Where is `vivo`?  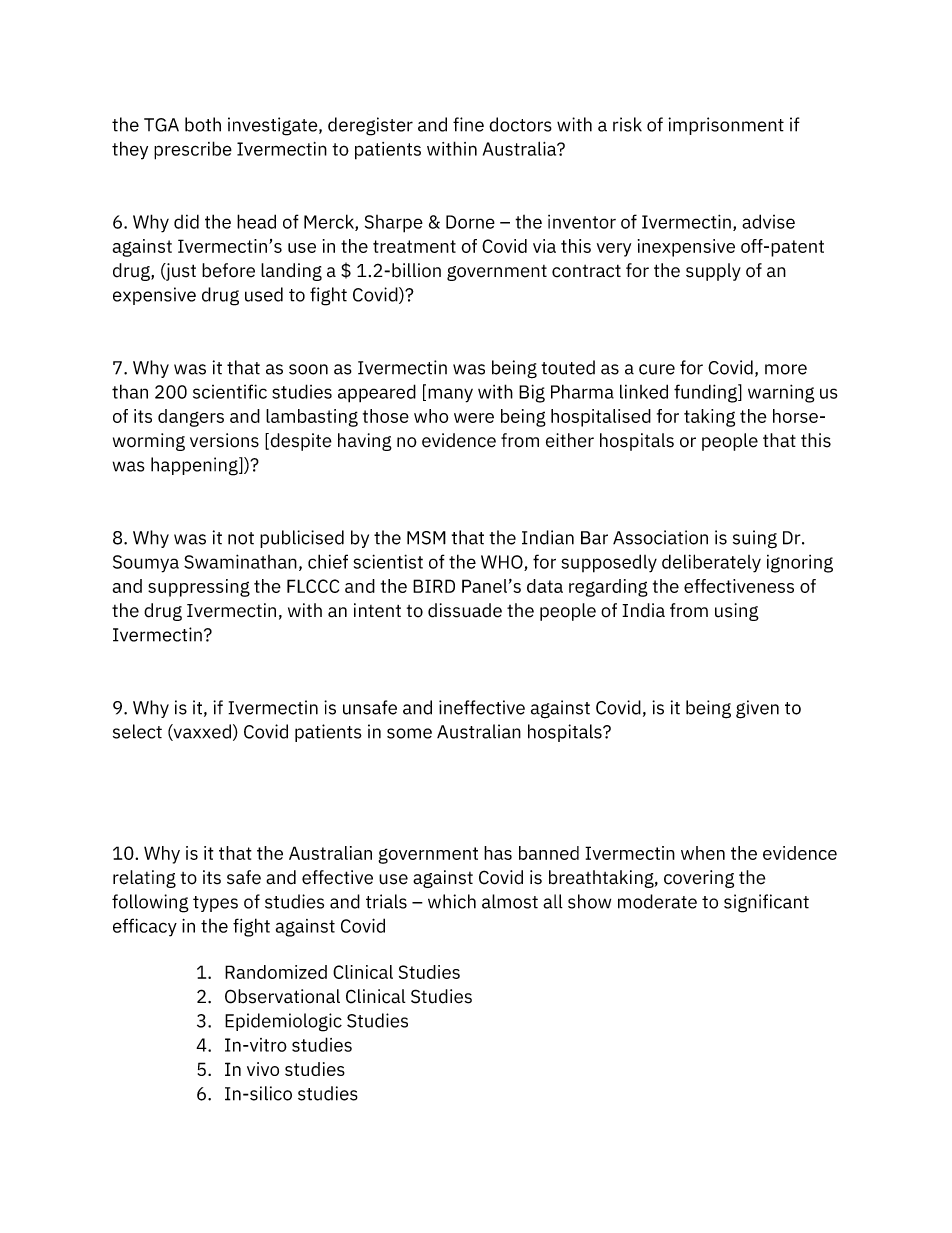
vivo is located at coordinates (263, 1069).
